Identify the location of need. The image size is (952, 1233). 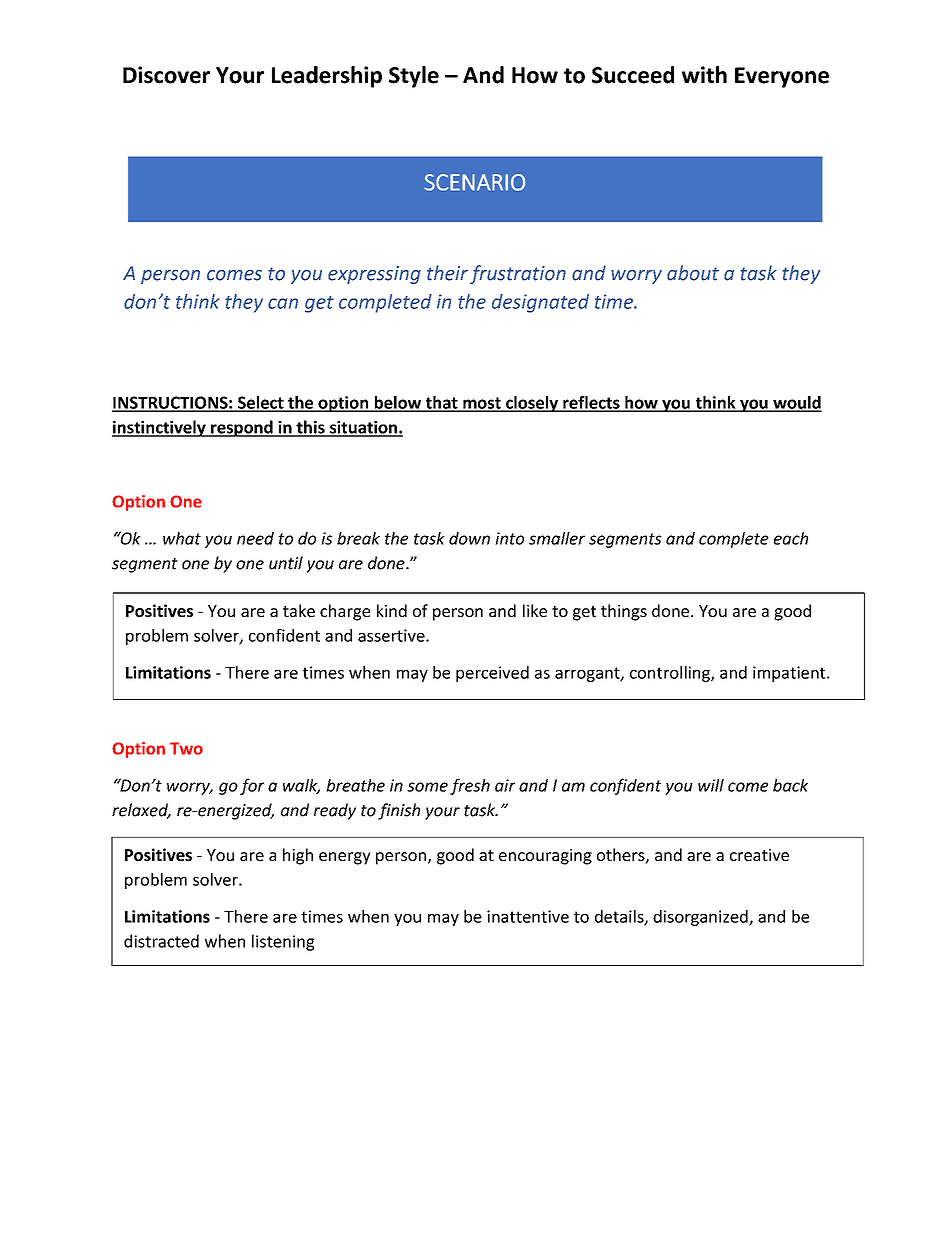
(255, 538).
